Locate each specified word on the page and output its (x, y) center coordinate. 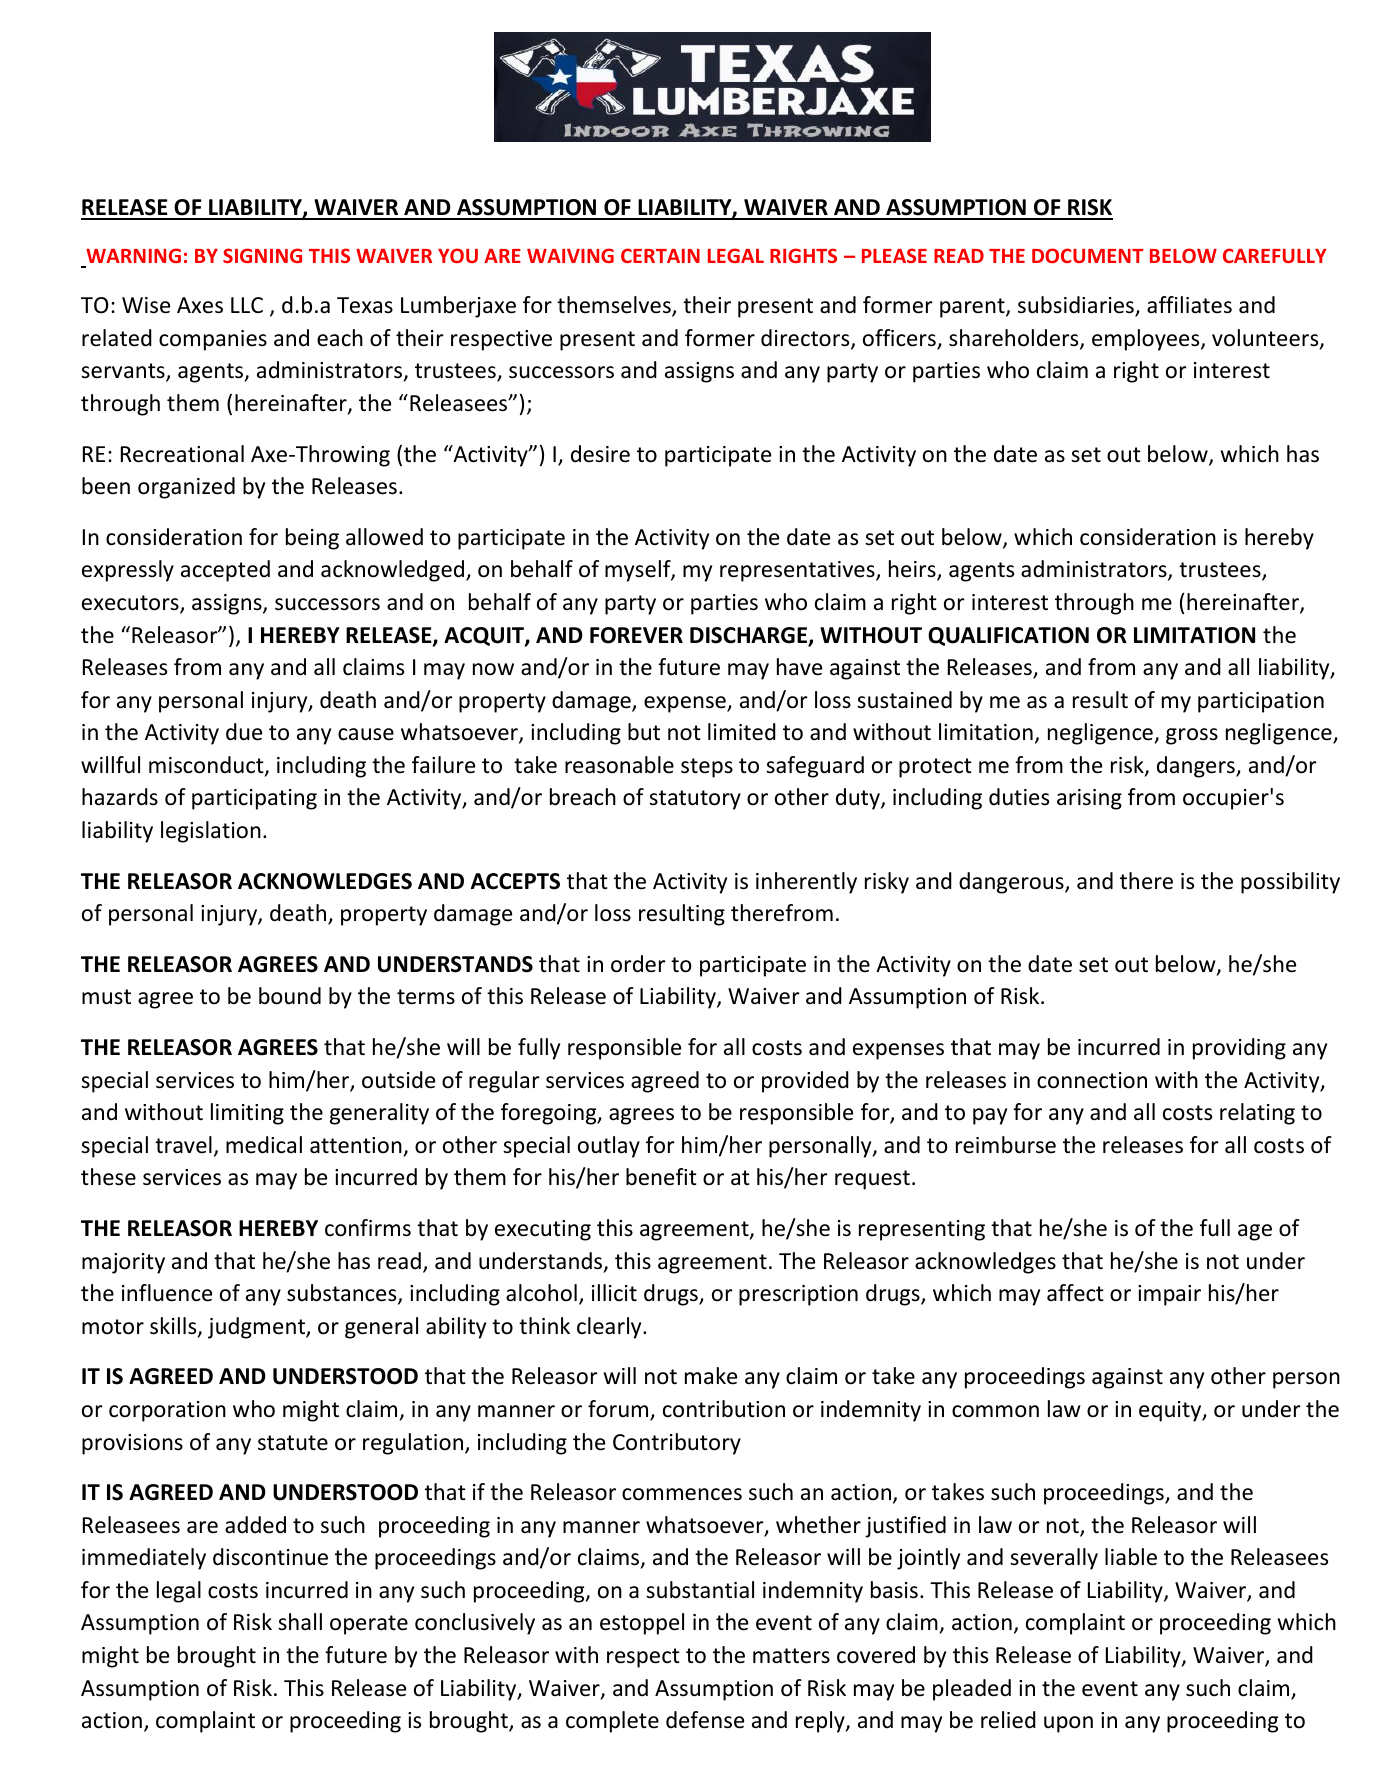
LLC (247, 305)
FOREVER (636, 635)
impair (1169, 1295)
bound (290, 996)
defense (705, 1720)
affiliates (1189, 305)
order (638, 964)
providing (1239, 1049)
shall (300, 1622)
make (711, 1376)
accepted (225, 571)
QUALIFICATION (1008, 636)
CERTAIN (660, 255)
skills (174, 1327)
